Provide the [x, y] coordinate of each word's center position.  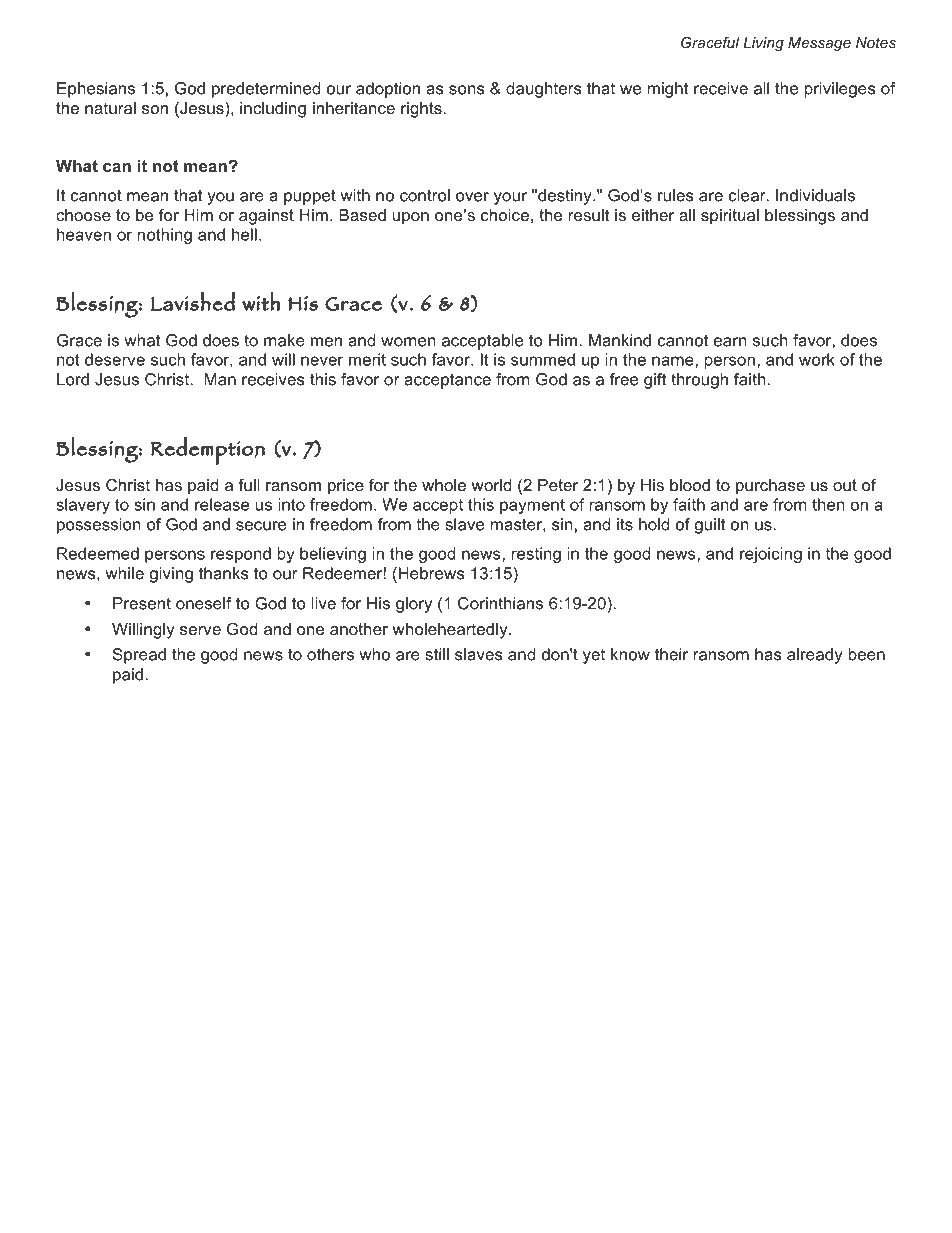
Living [763, 44]
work [817, 359]
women [408, 342]
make [284, 340]
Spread [139, 656]
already [815, 656]
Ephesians [96, 90]
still [437, 654]
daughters [544, 90]
